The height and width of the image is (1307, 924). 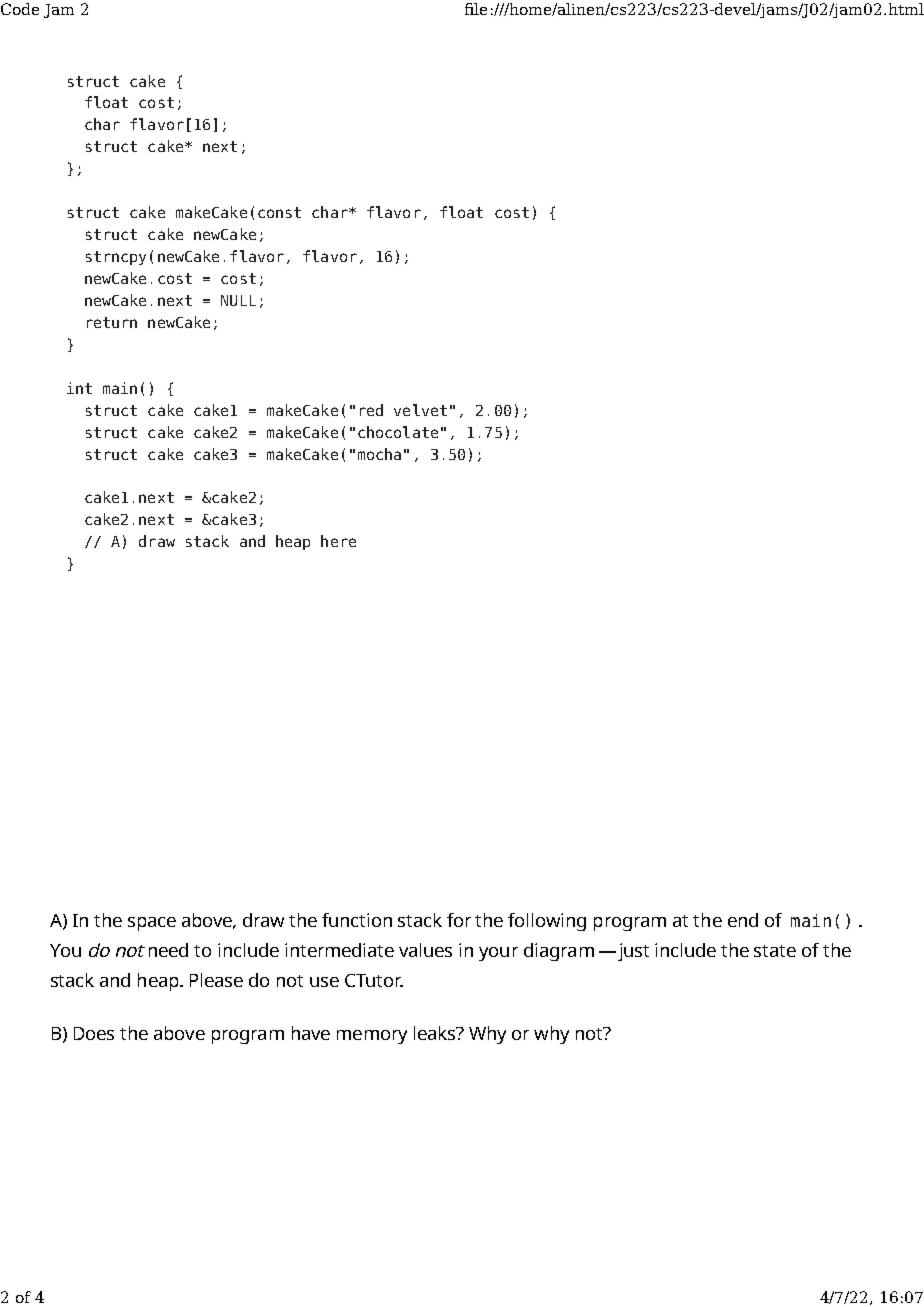 I want to click on Does, so click(x=94, y=1033).
